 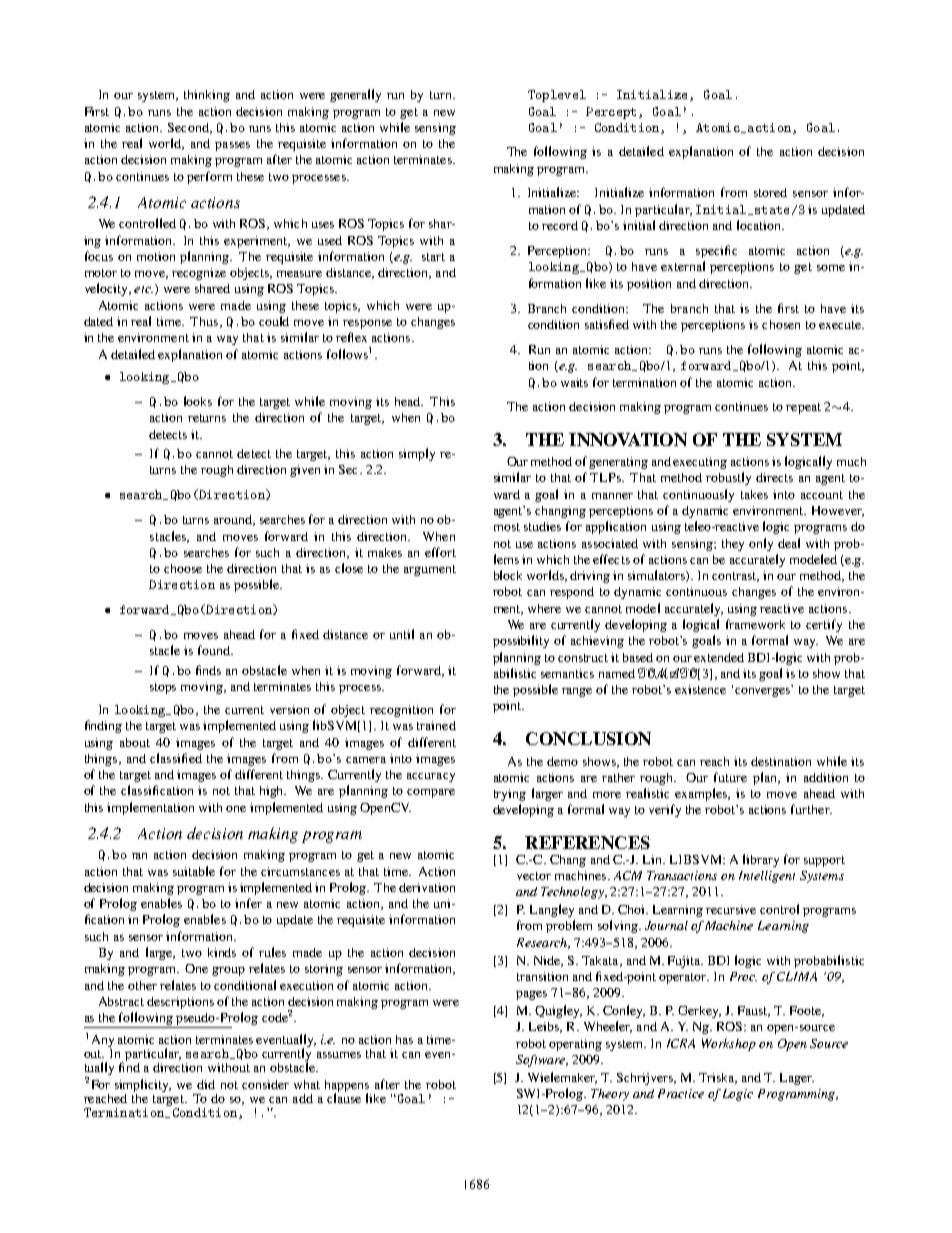 What do you see at coordinates (206, 1084) in the screenshot?
I see `did` at bounding box center [206, 1084].
